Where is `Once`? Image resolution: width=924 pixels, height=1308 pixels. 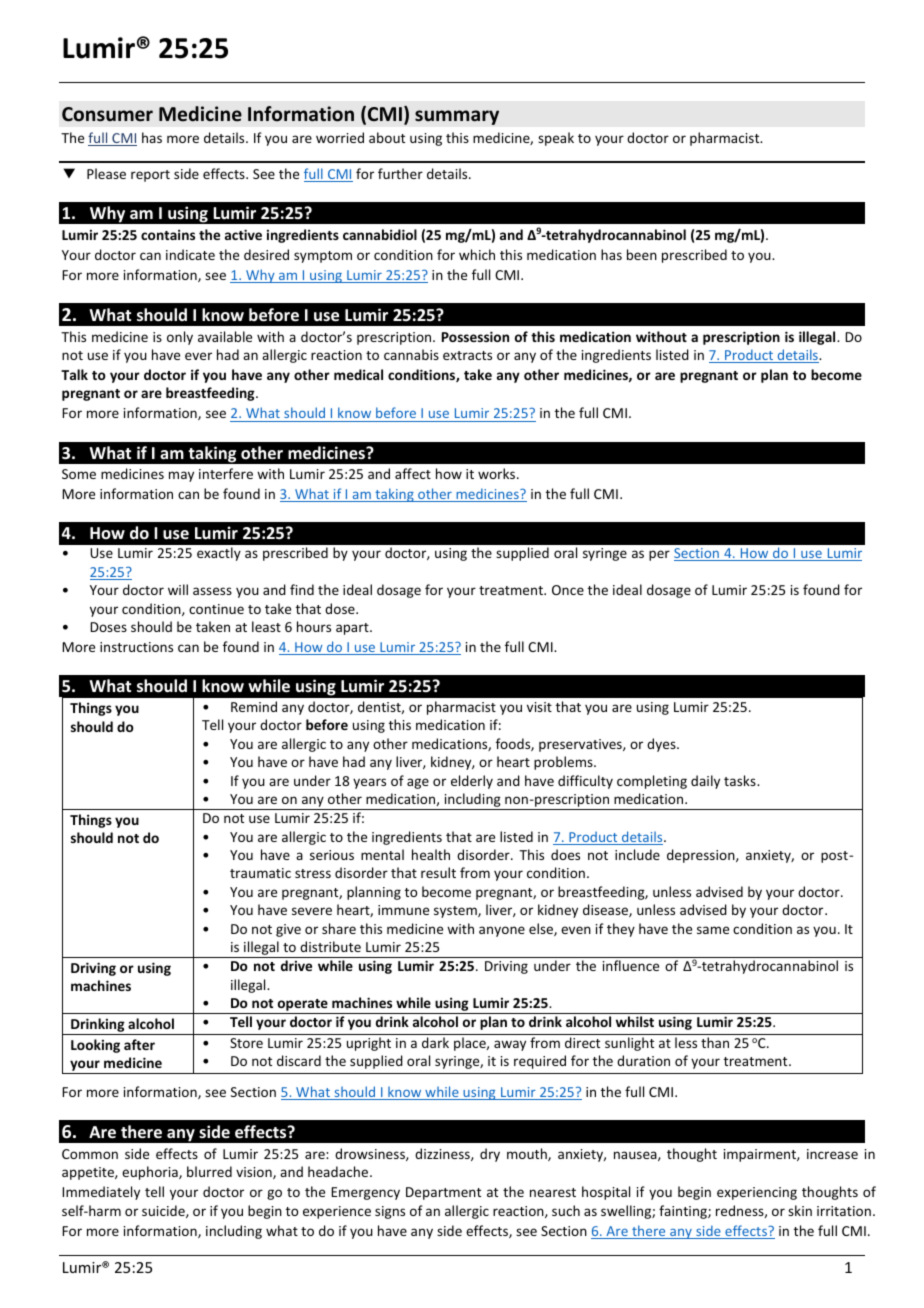
Once is located at coordinates (568, 590).
